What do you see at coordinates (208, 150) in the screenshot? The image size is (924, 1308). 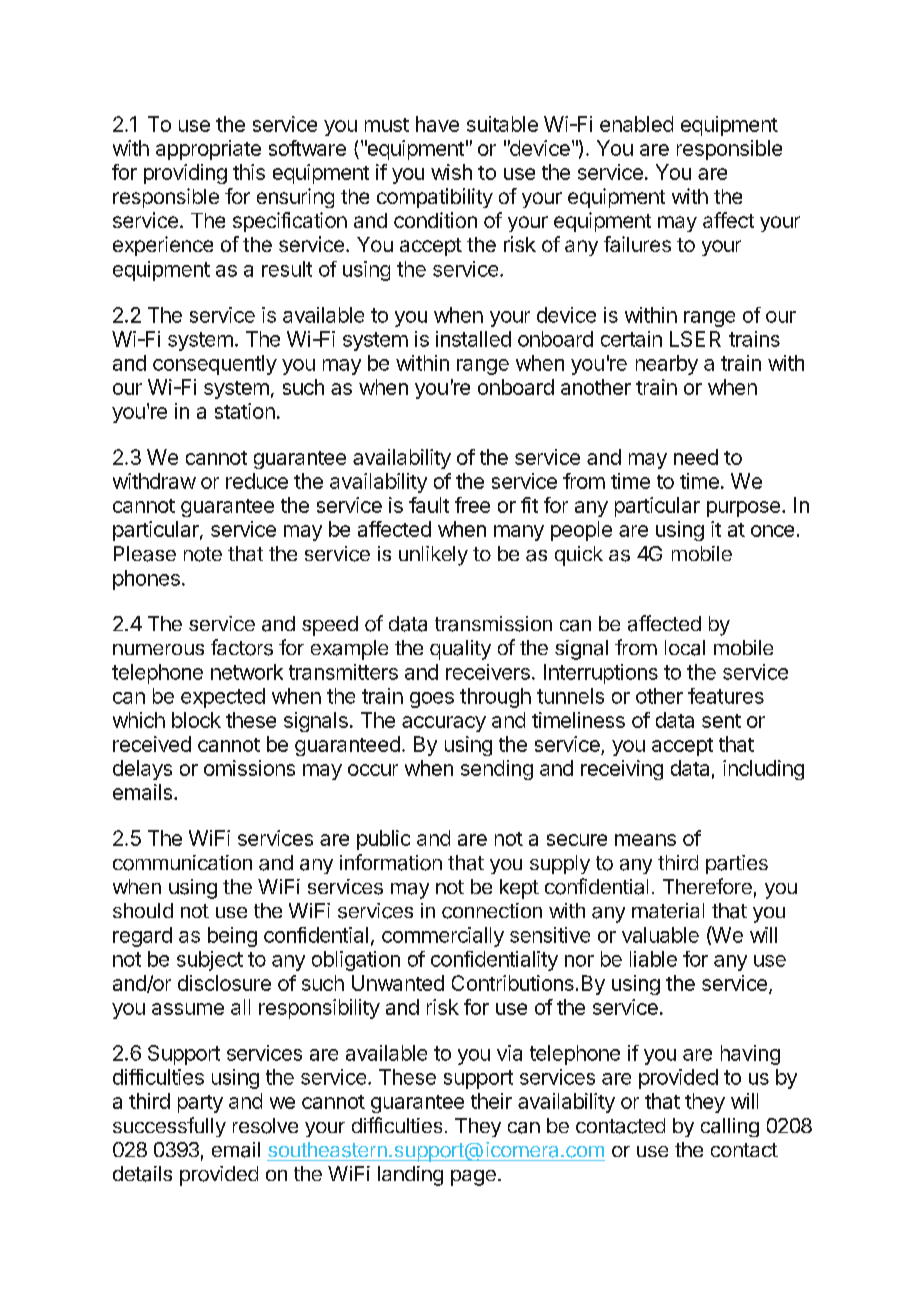 I see `appropriate` at bounding box center [208, 150].
